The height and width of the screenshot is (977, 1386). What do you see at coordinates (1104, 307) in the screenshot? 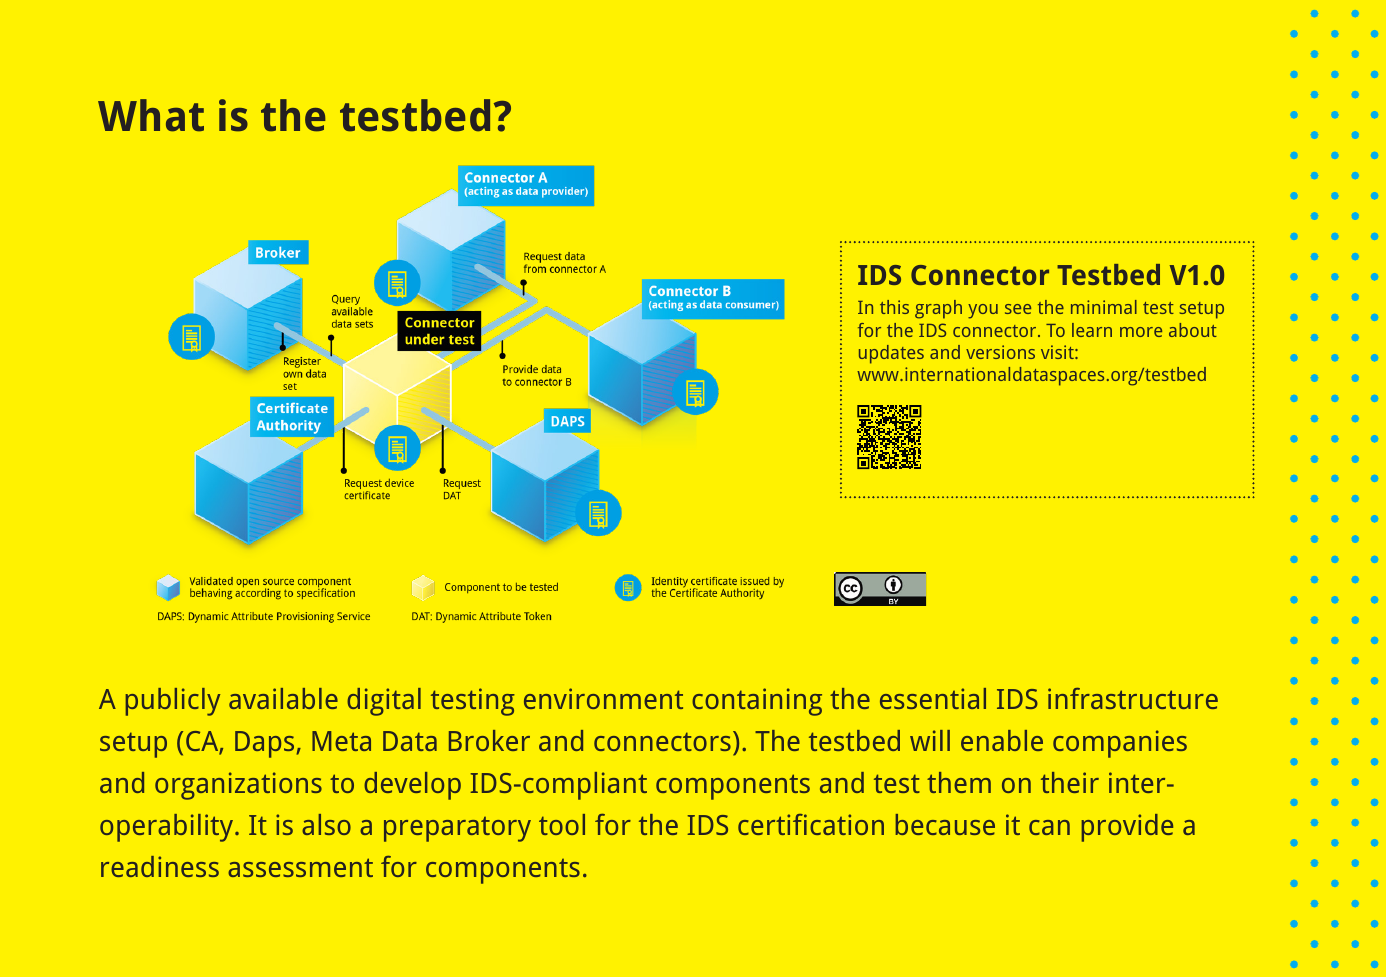
I see `minimal` at bounding box center [1104, 307].
